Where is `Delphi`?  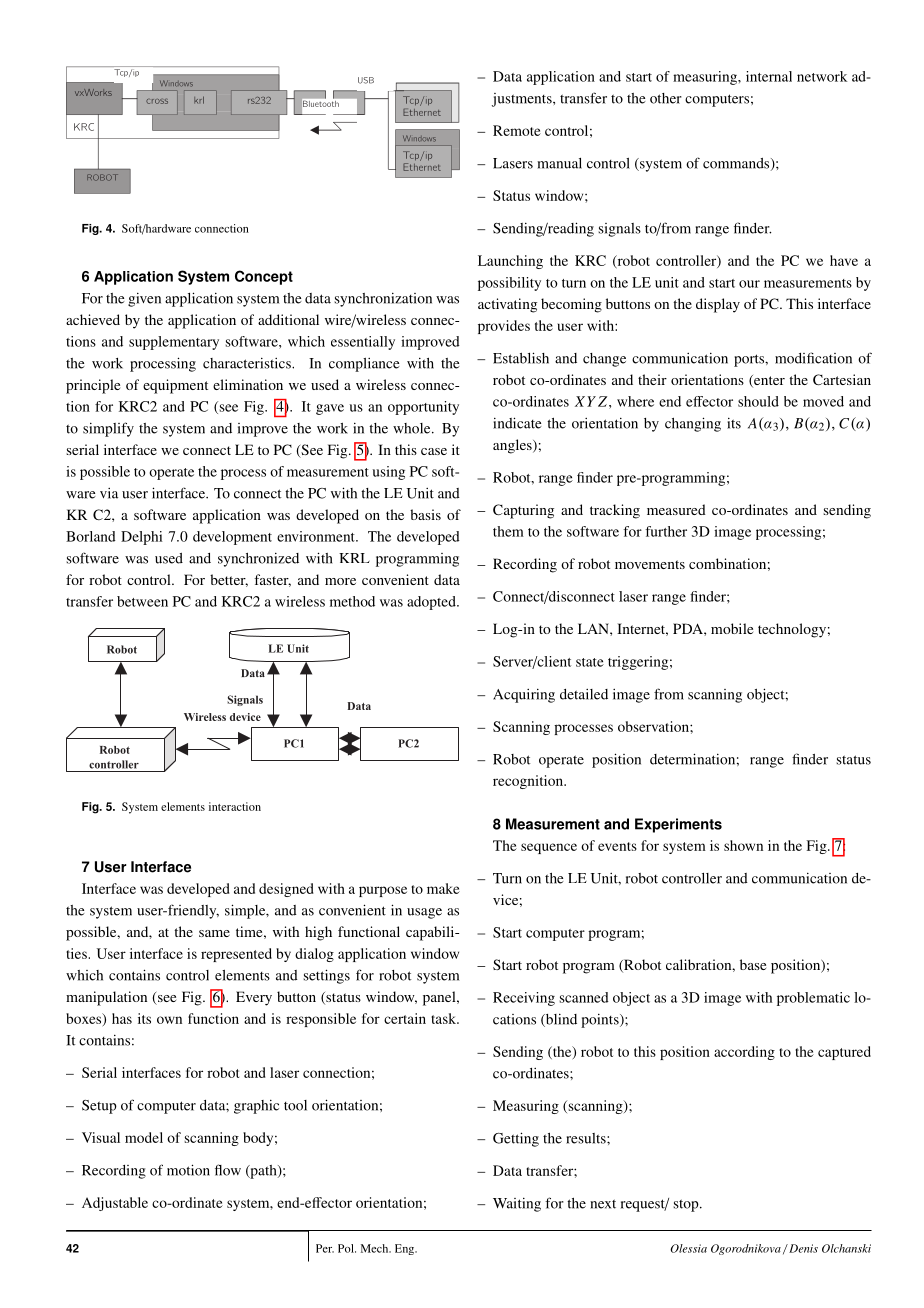
Delphi is located at coordinates (141, 538).
